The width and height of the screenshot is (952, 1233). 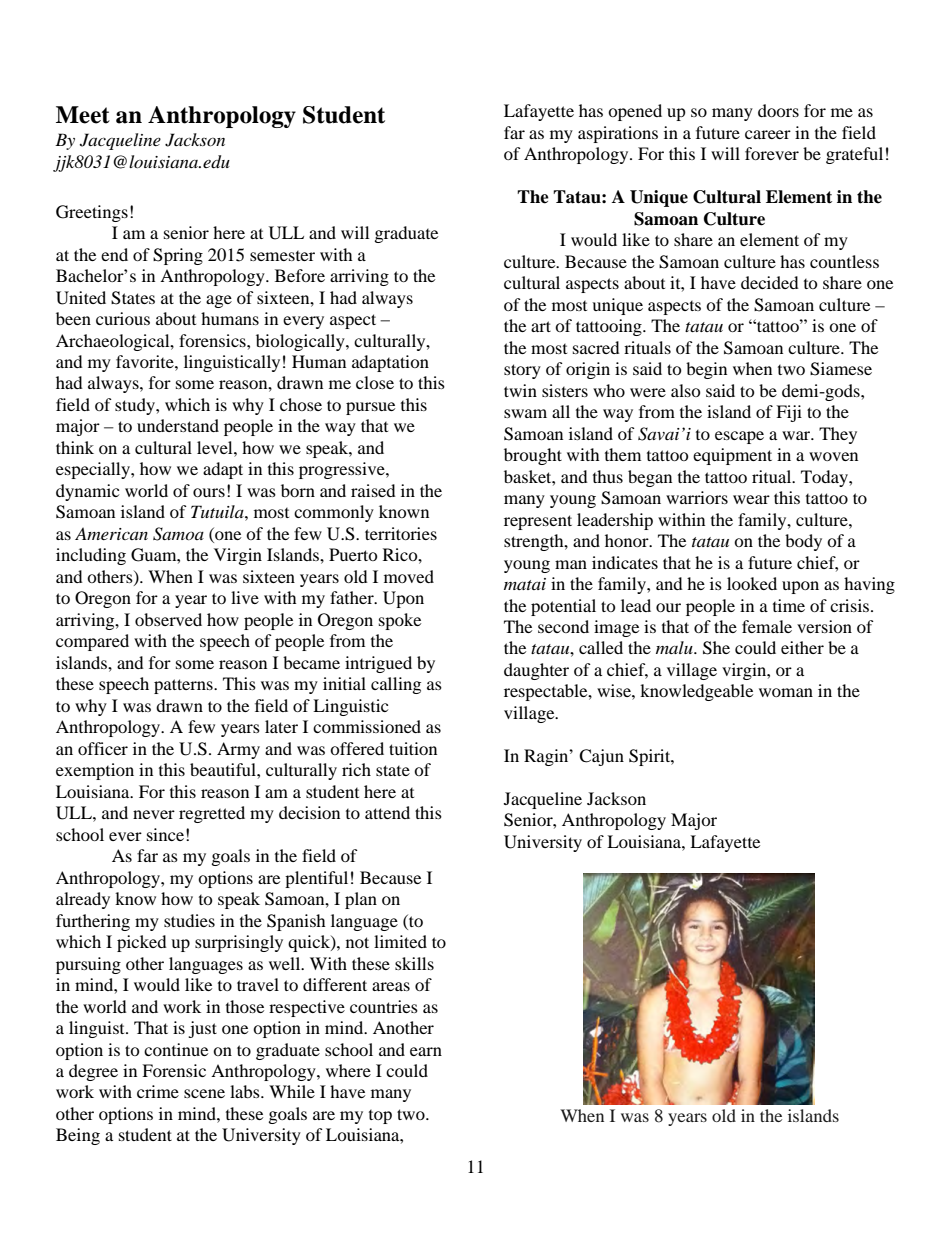 What do you see at coordinates (380, 1117) in the screenshot?
I see `top` at bounding box center [380, 1117].
